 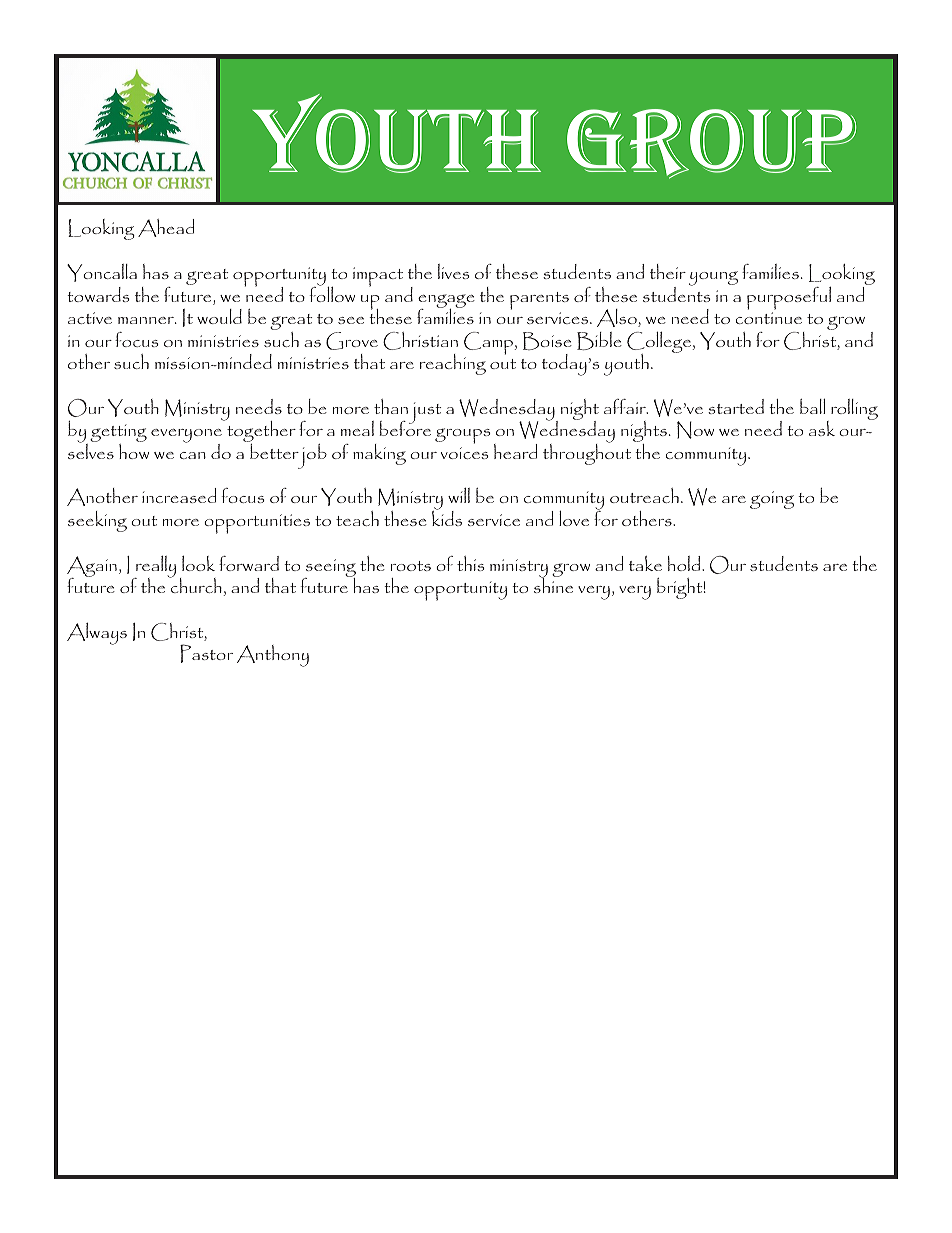 I want to click on Ahead, so click(x=166, y=228).
